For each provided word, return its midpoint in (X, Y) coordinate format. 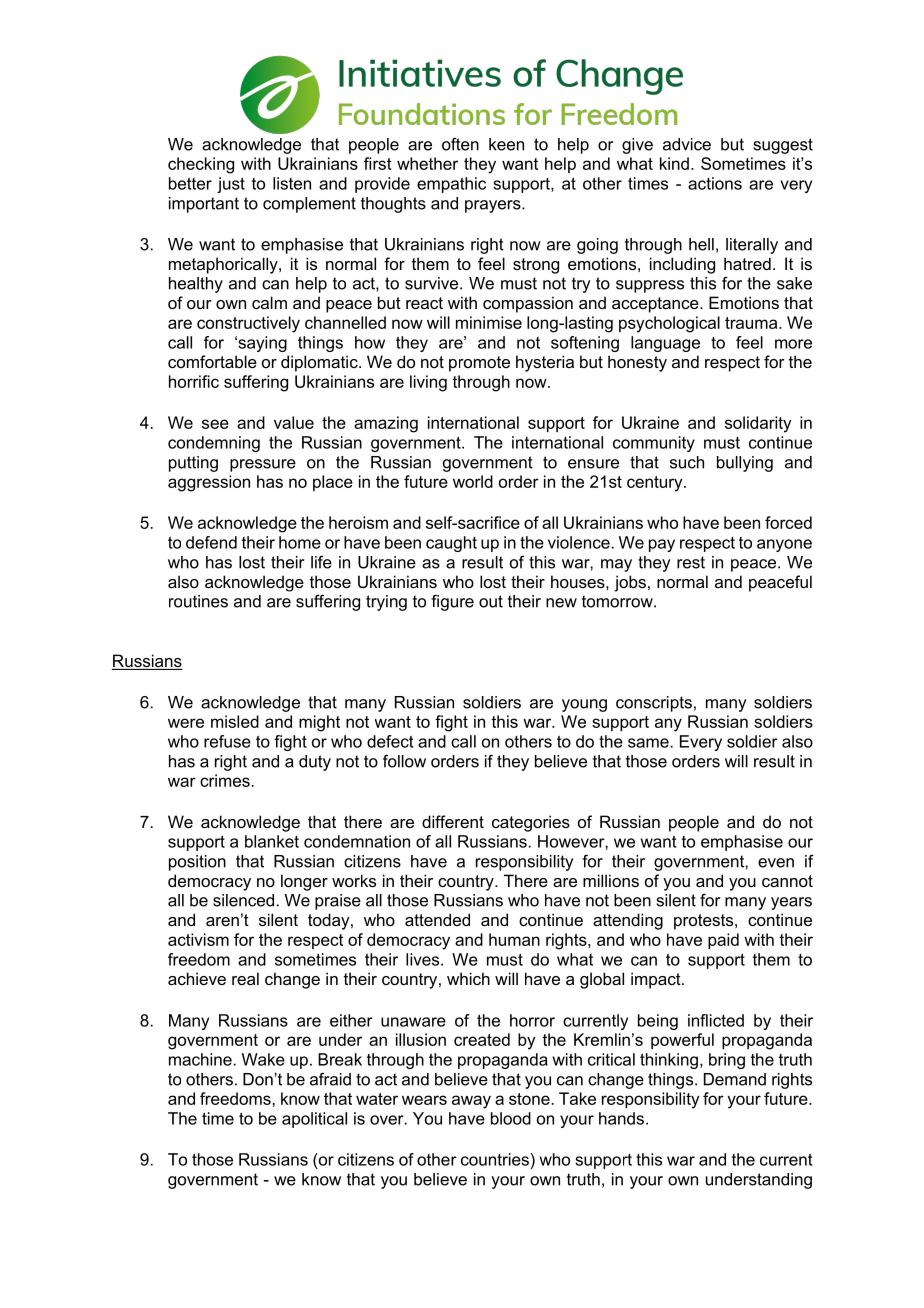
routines (198, 601)
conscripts (654, 704)
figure (452, 602)
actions (715, 183)
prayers (494, 206)
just (231, 185)
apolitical (314, 1120)
